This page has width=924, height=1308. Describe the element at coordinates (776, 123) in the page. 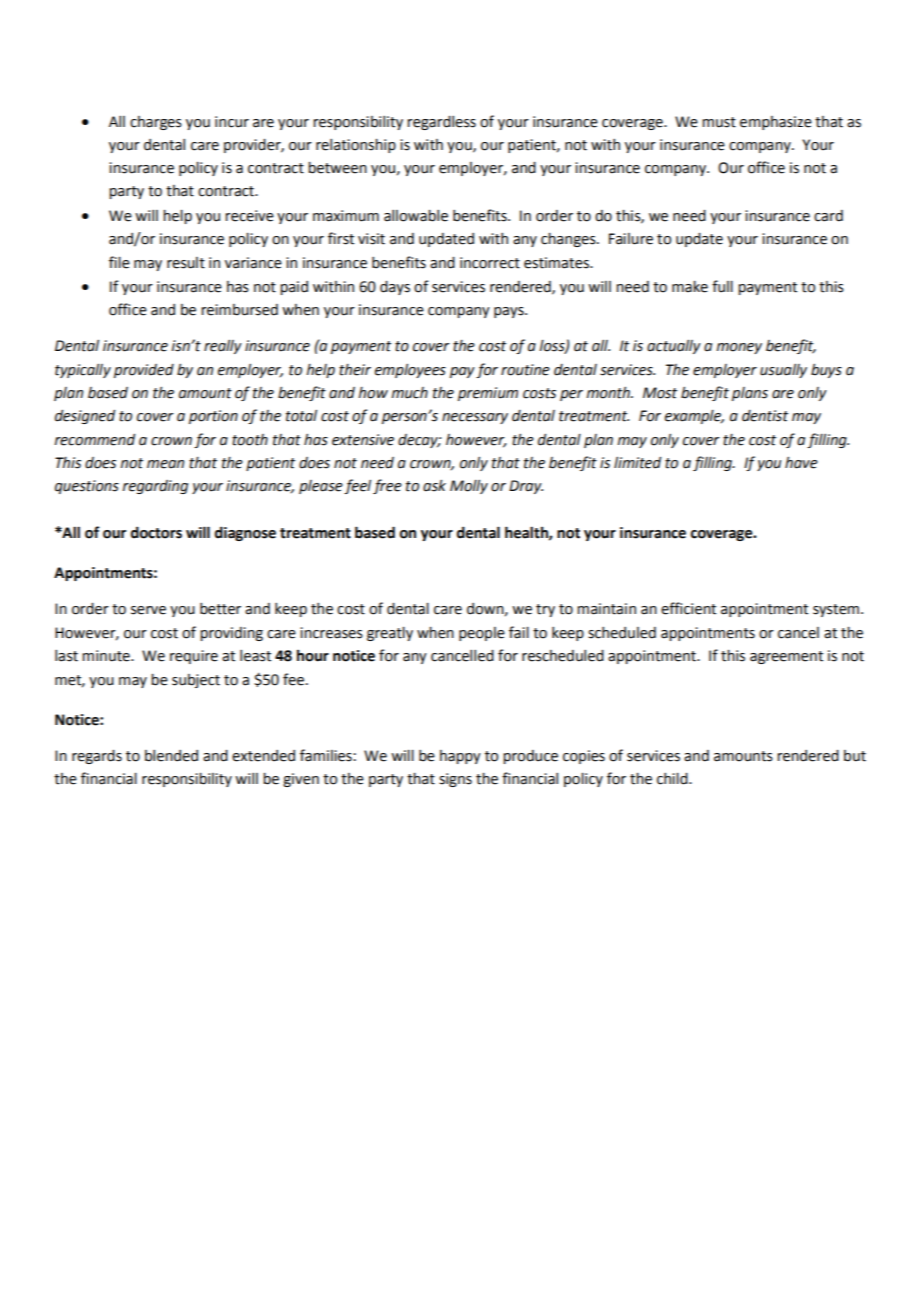

I see `emphasize` at that location.
